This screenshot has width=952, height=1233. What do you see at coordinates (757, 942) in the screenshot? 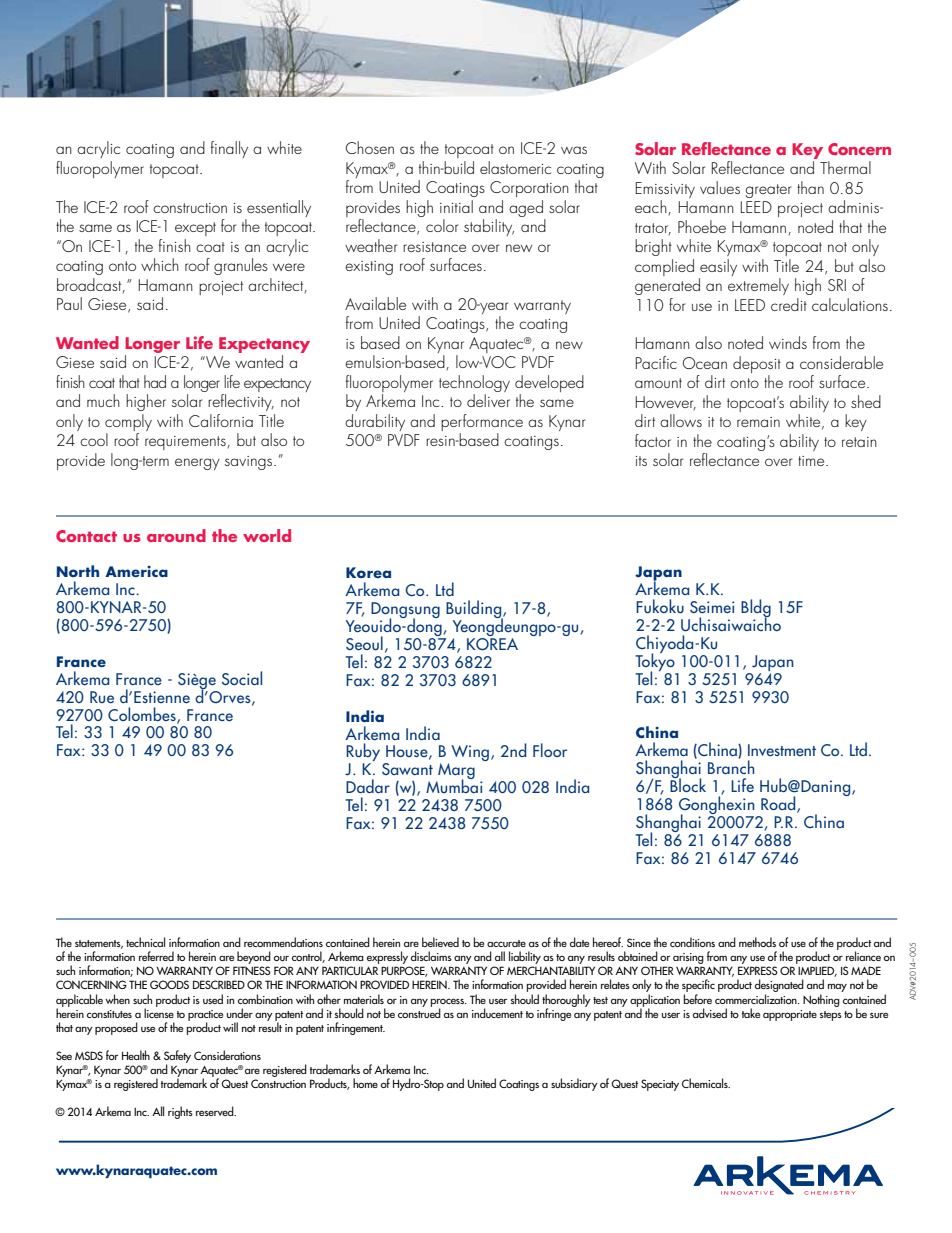
I see `methods` at bounding box center [757, 942].
